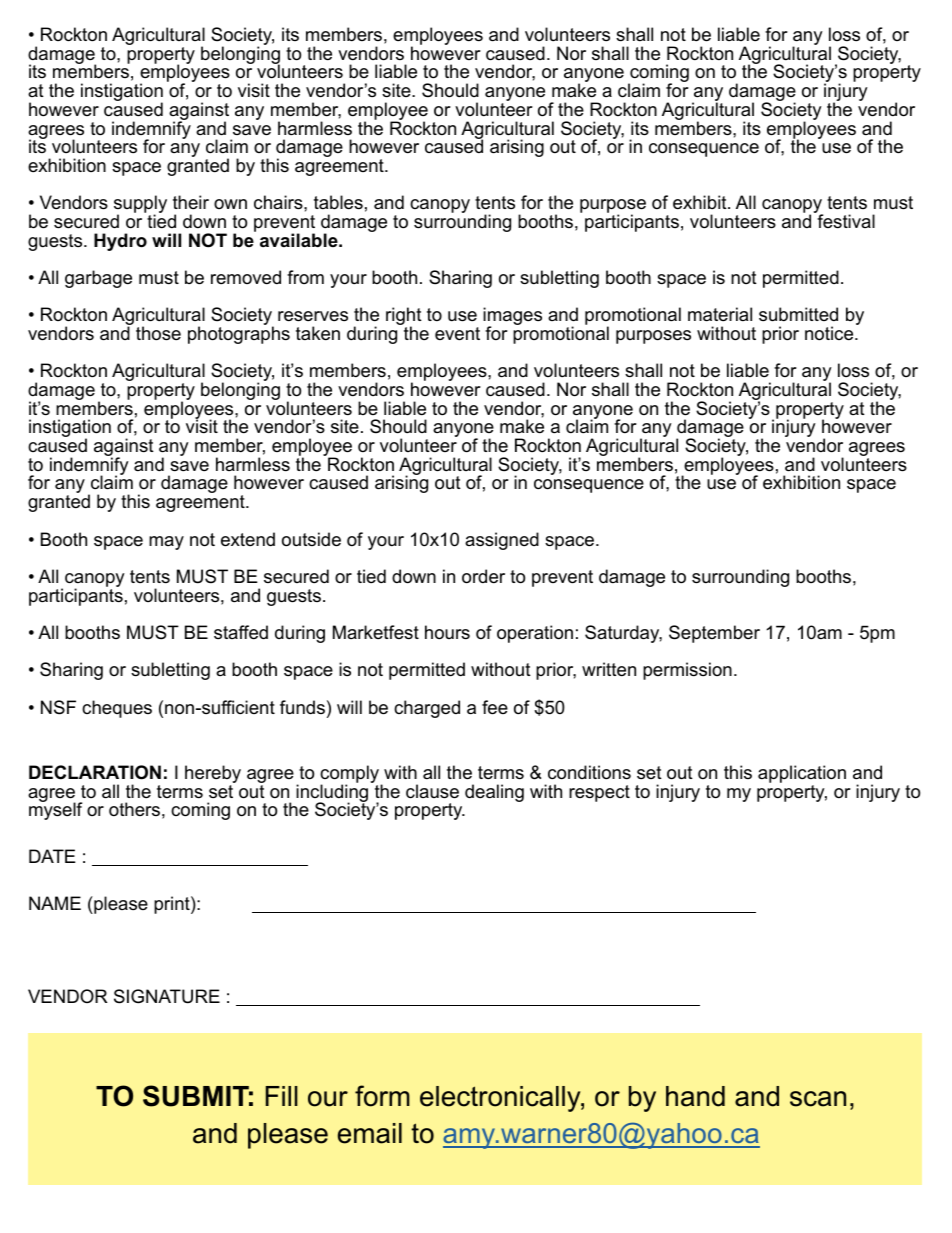 Image resolution: width=952 pixels, height=1233 pixels. Describe the element at coordinates (120, 242) in the screenshot. I see `Hydro` at that location.
